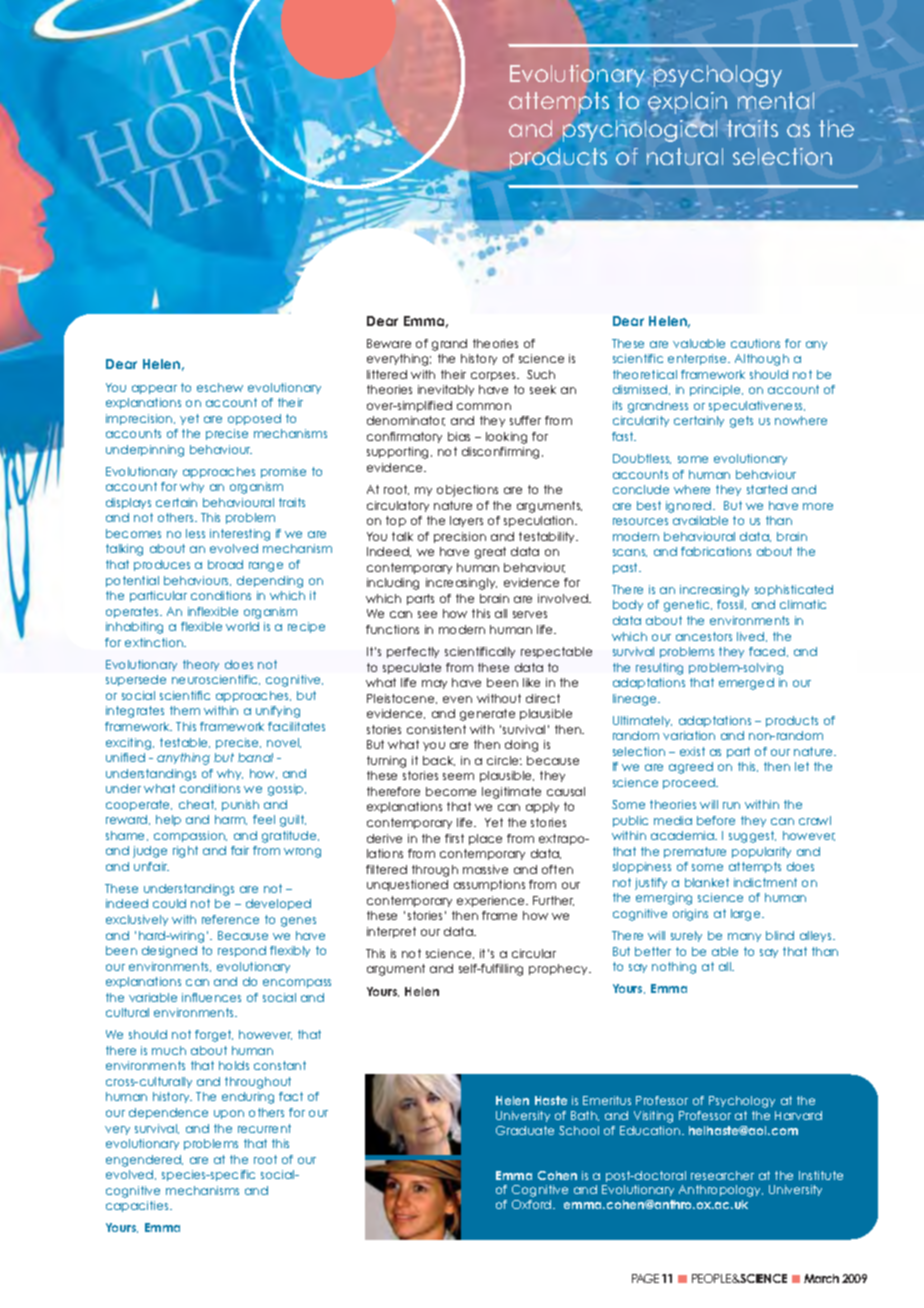 The width and height of the image is (924, 1308). I want to click on common, so click(484, 406).
